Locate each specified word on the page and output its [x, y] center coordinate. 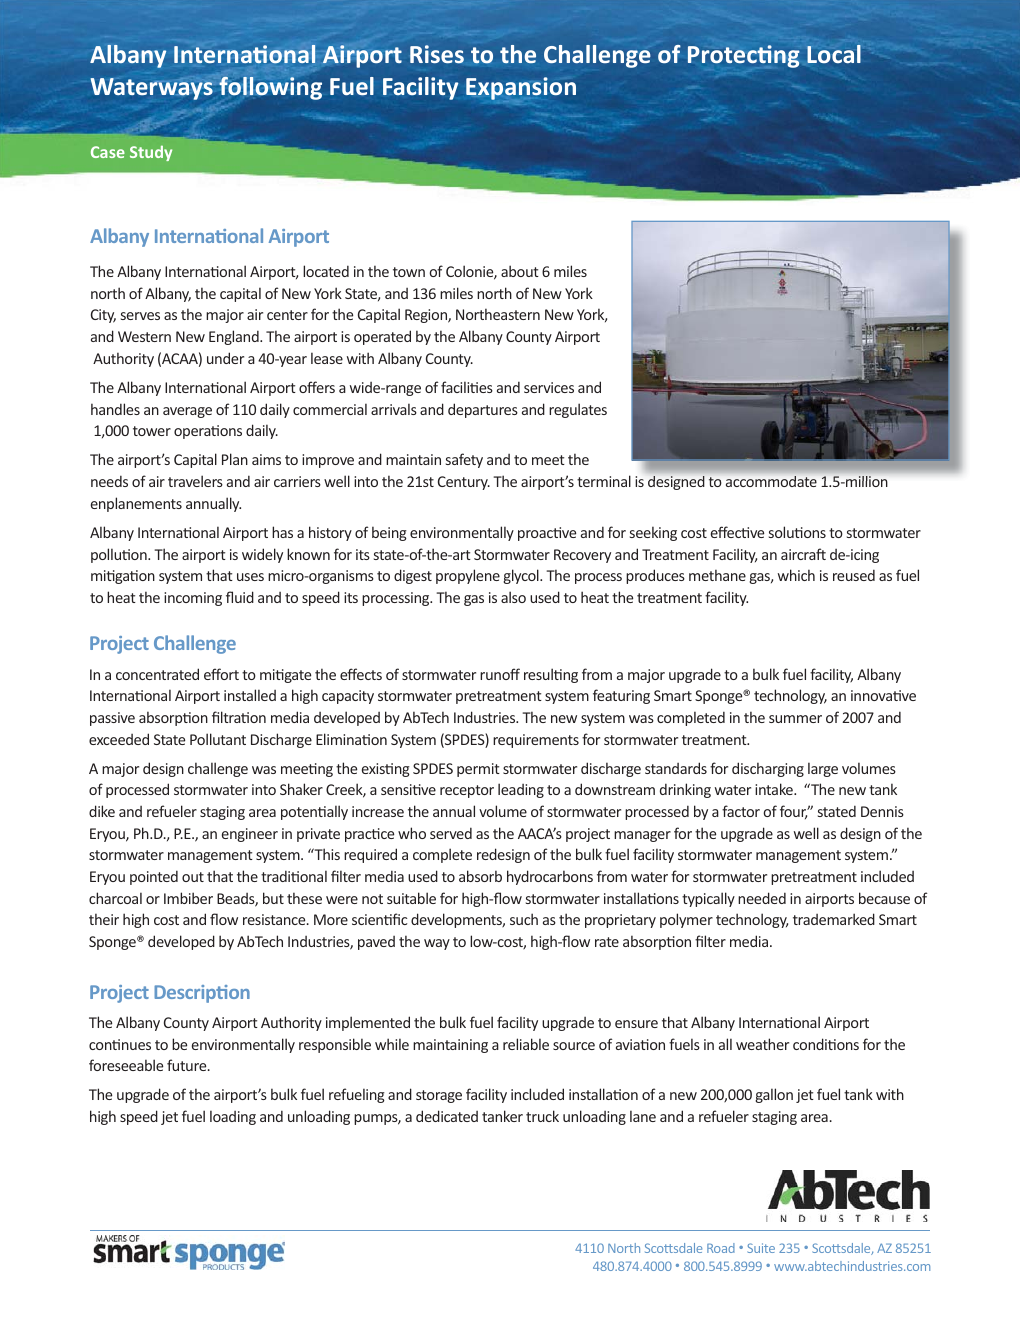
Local [834, 54]
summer [795, 719]
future [188, 1065]
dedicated [447, 1116]
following [270, 88]
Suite [761, 1248]
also [513, 597]
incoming [193, 599]
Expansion [521, 89]
